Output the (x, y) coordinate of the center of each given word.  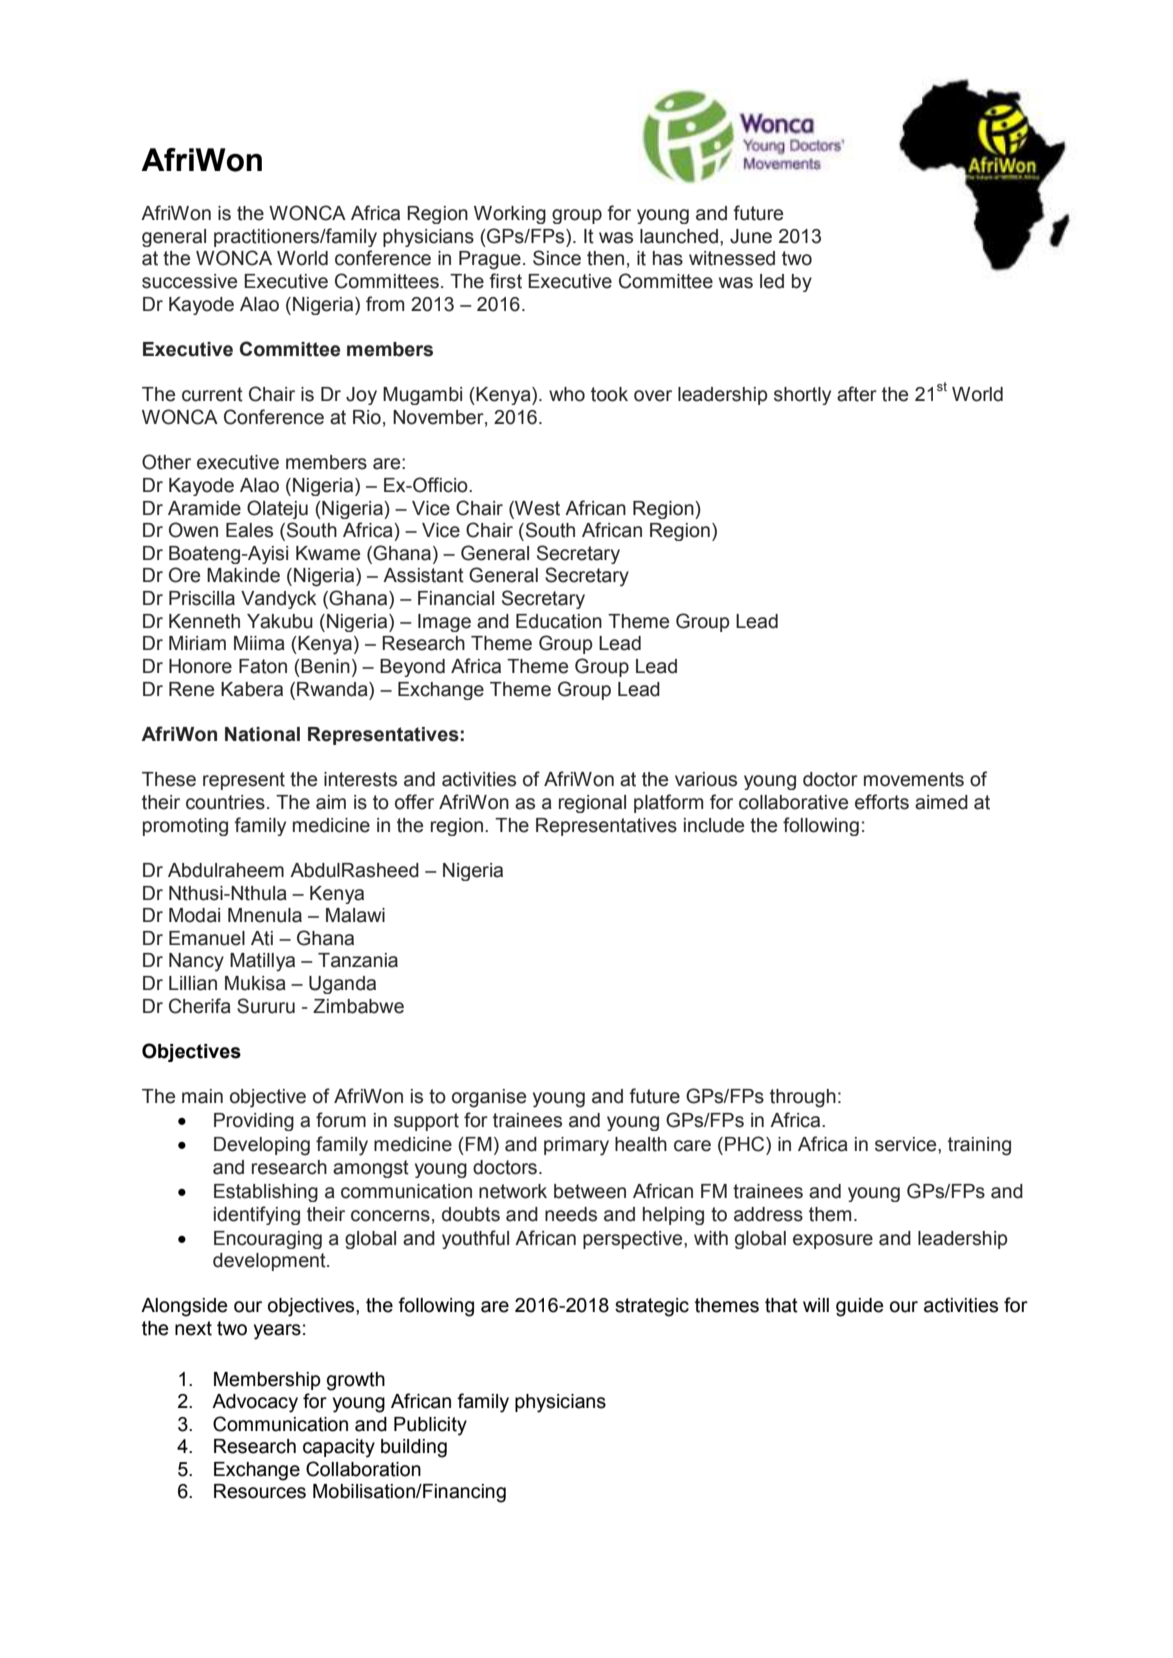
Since (557, 258)
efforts (882, 802)
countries (225, 802)
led (772, 281)
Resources (260, 1491)
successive (189, 281)
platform (668, 803)
